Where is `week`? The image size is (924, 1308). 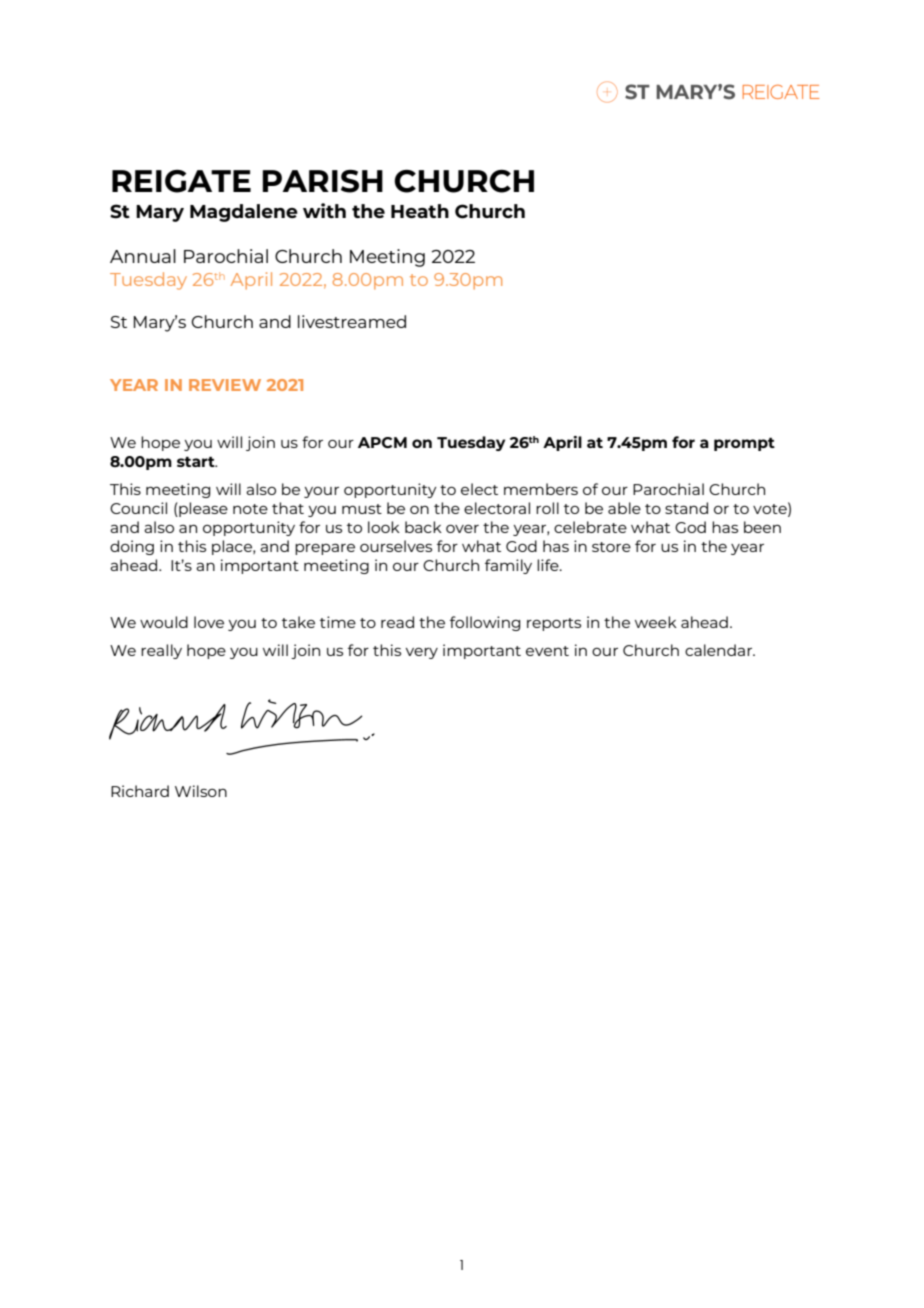 week is located at coordinates (656, 622).
